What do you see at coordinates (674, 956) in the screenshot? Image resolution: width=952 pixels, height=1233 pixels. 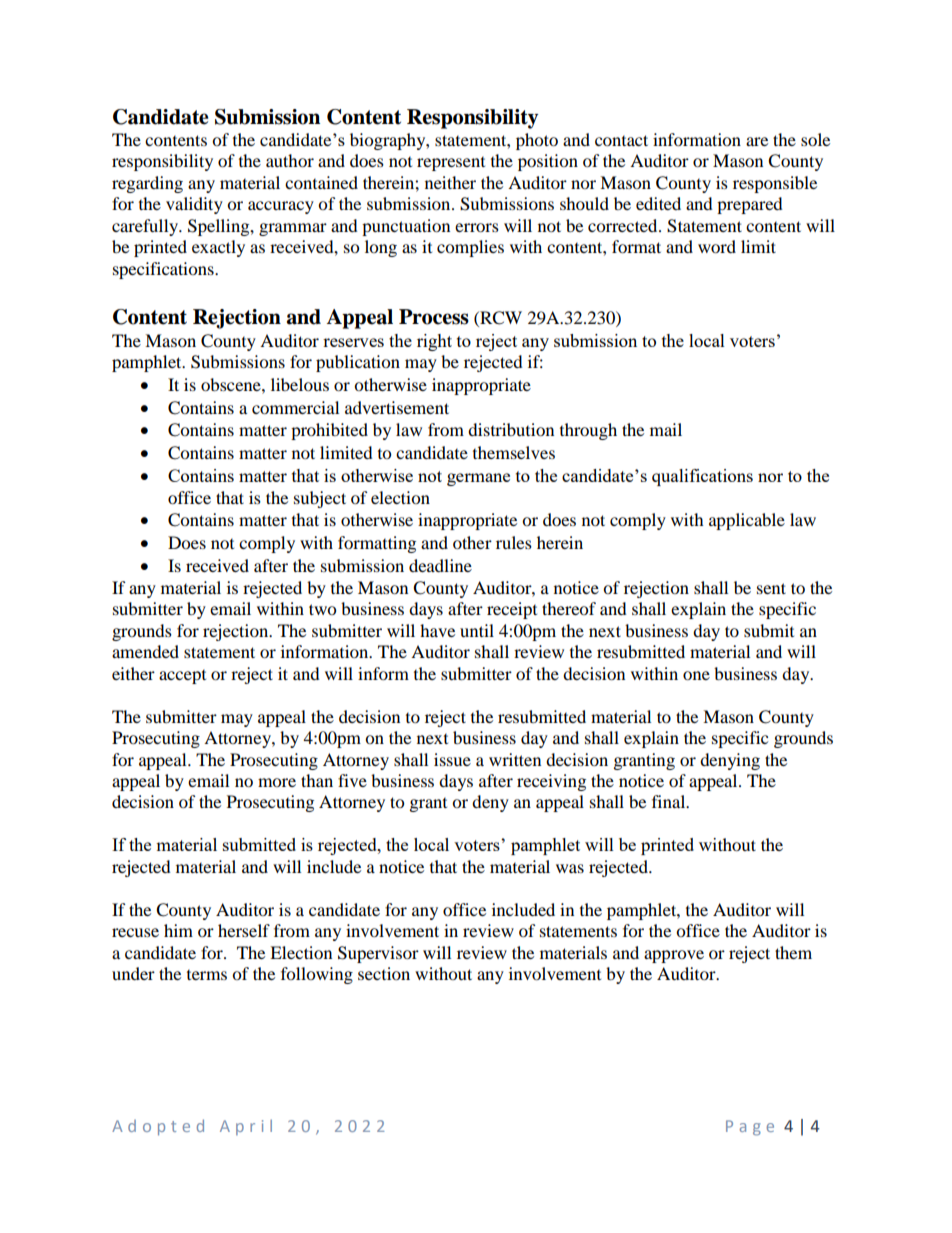 I see `approve` at bounding box center [674, 956].
